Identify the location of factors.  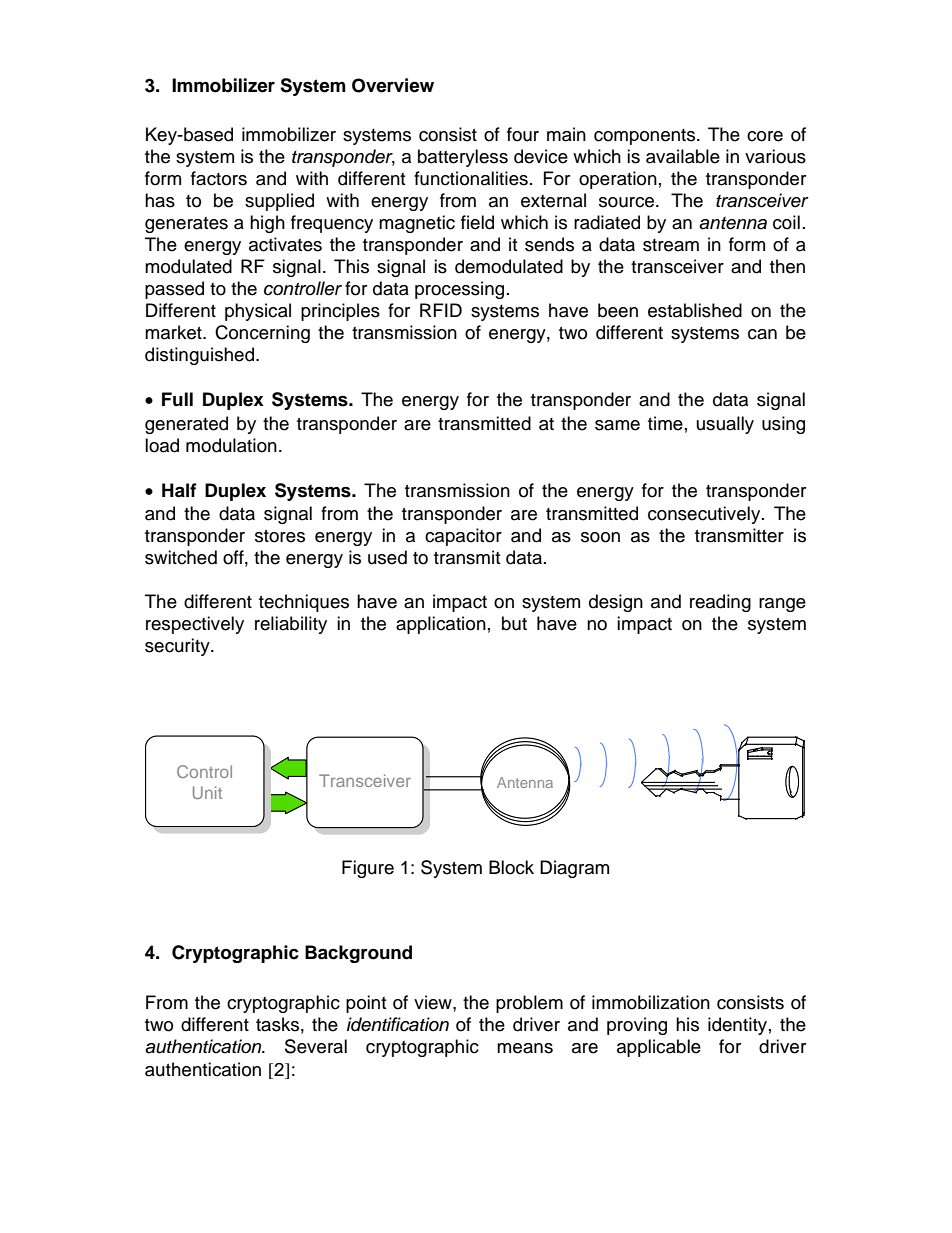
(219, 178).
